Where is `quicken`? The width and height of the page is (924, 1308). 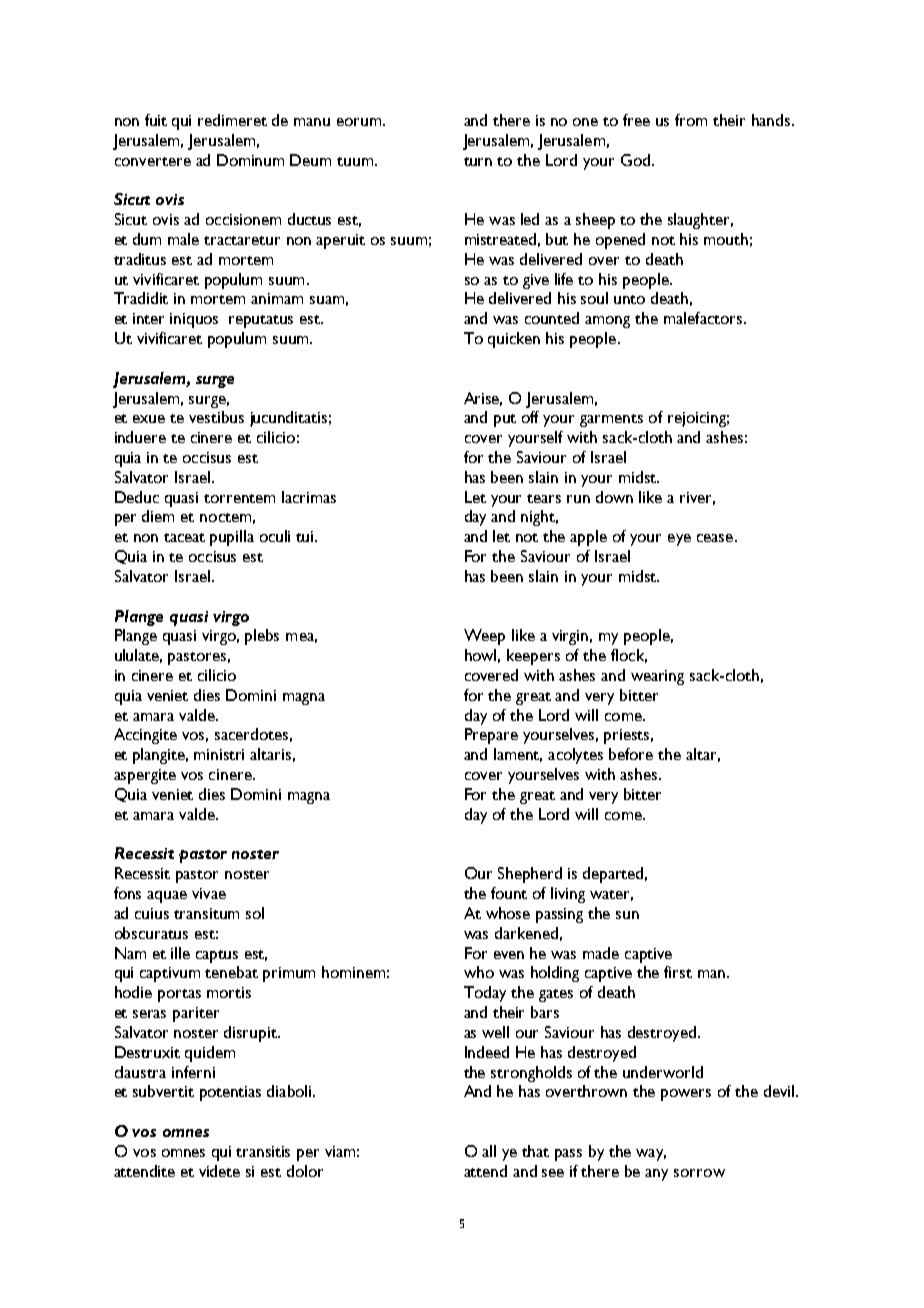 quicken is located at coordinates (514, 340).
